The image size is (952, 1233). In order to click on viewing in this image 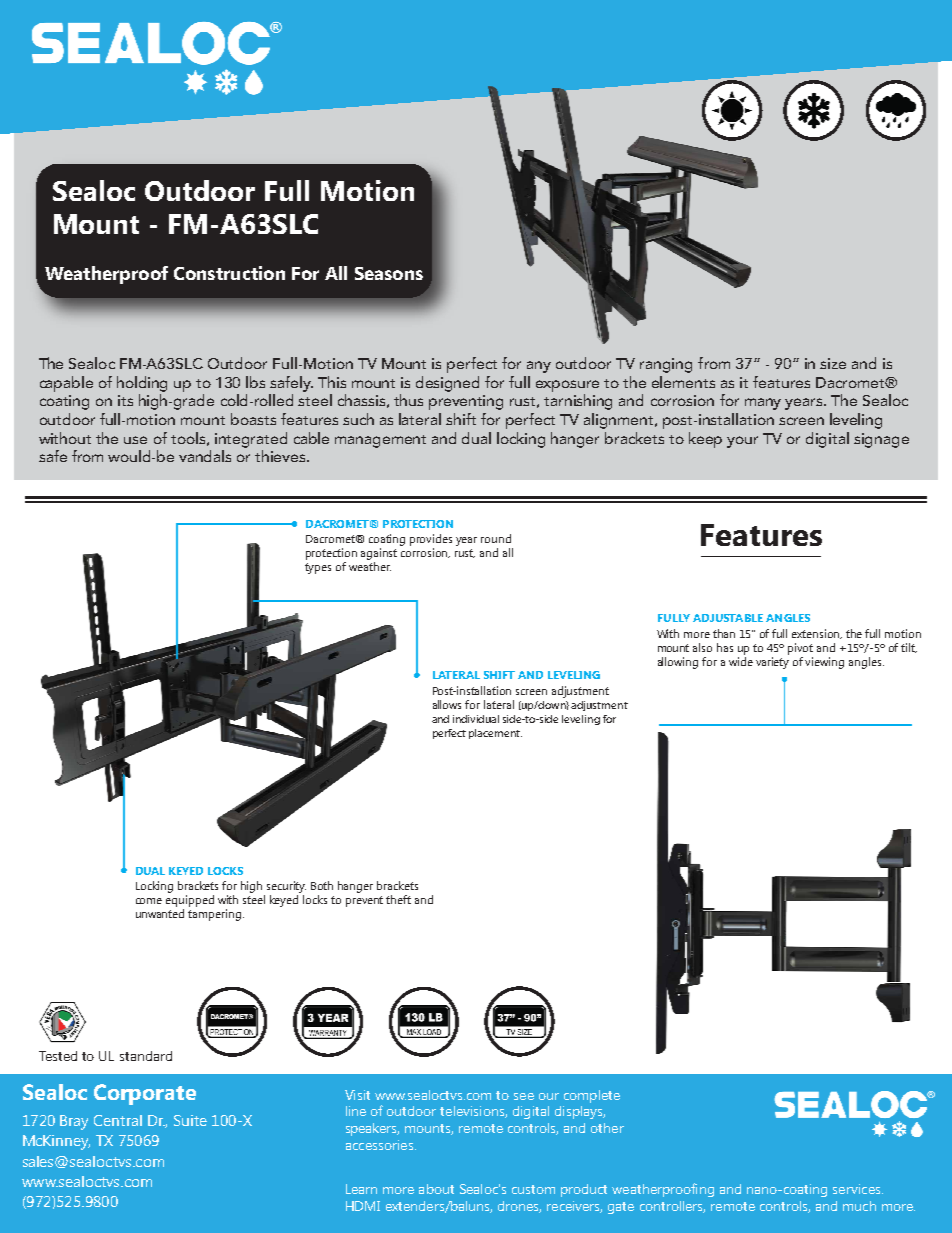, I will do `click(824, 663)`.
